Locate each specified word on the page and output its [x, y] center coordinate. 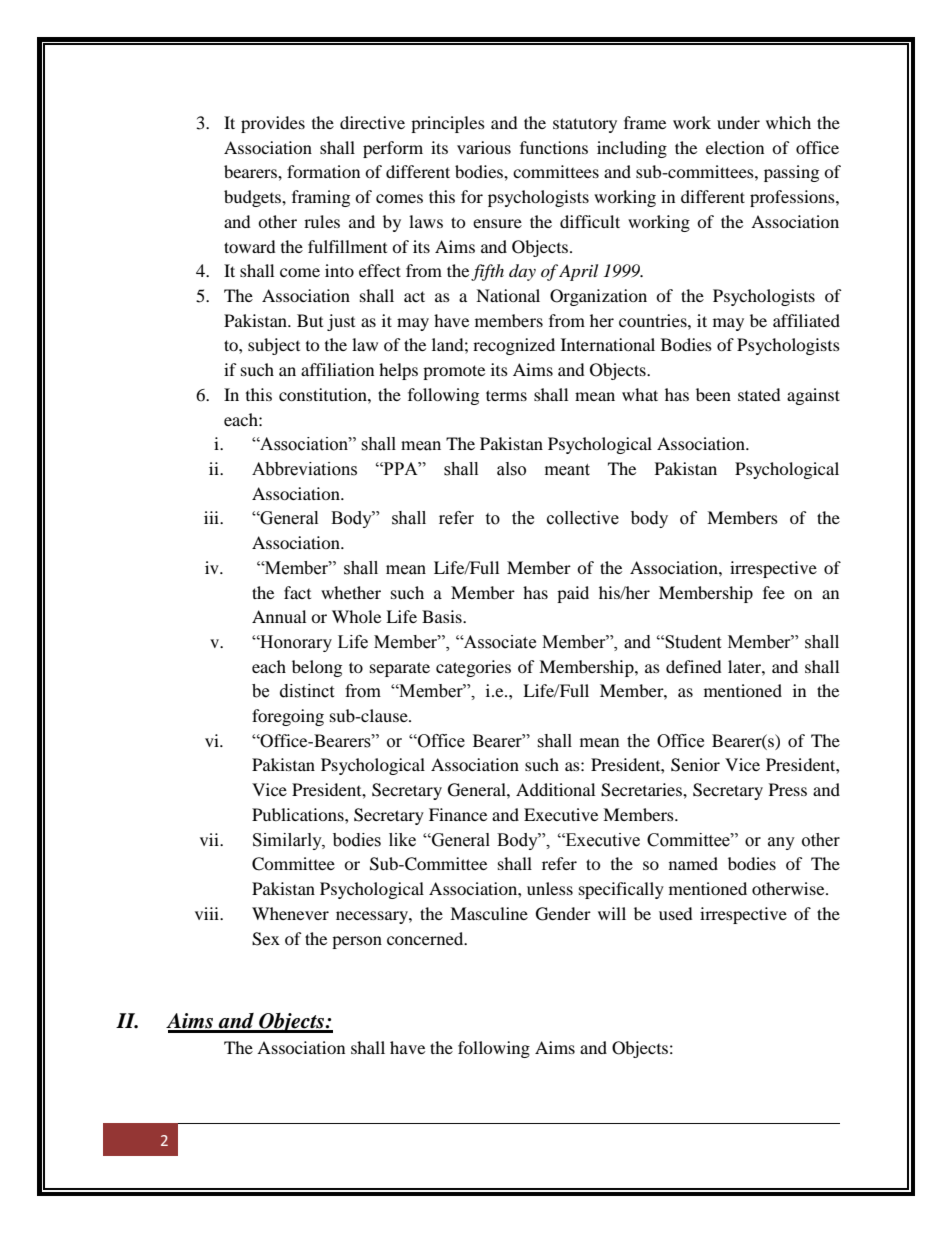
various [484, 147]
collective [583, 518]
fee [774, 592]
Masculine [489, 913]
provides [273, 124]
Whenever [290, 913]
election [735, 147]
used [676, 913]
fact [297, 592]
